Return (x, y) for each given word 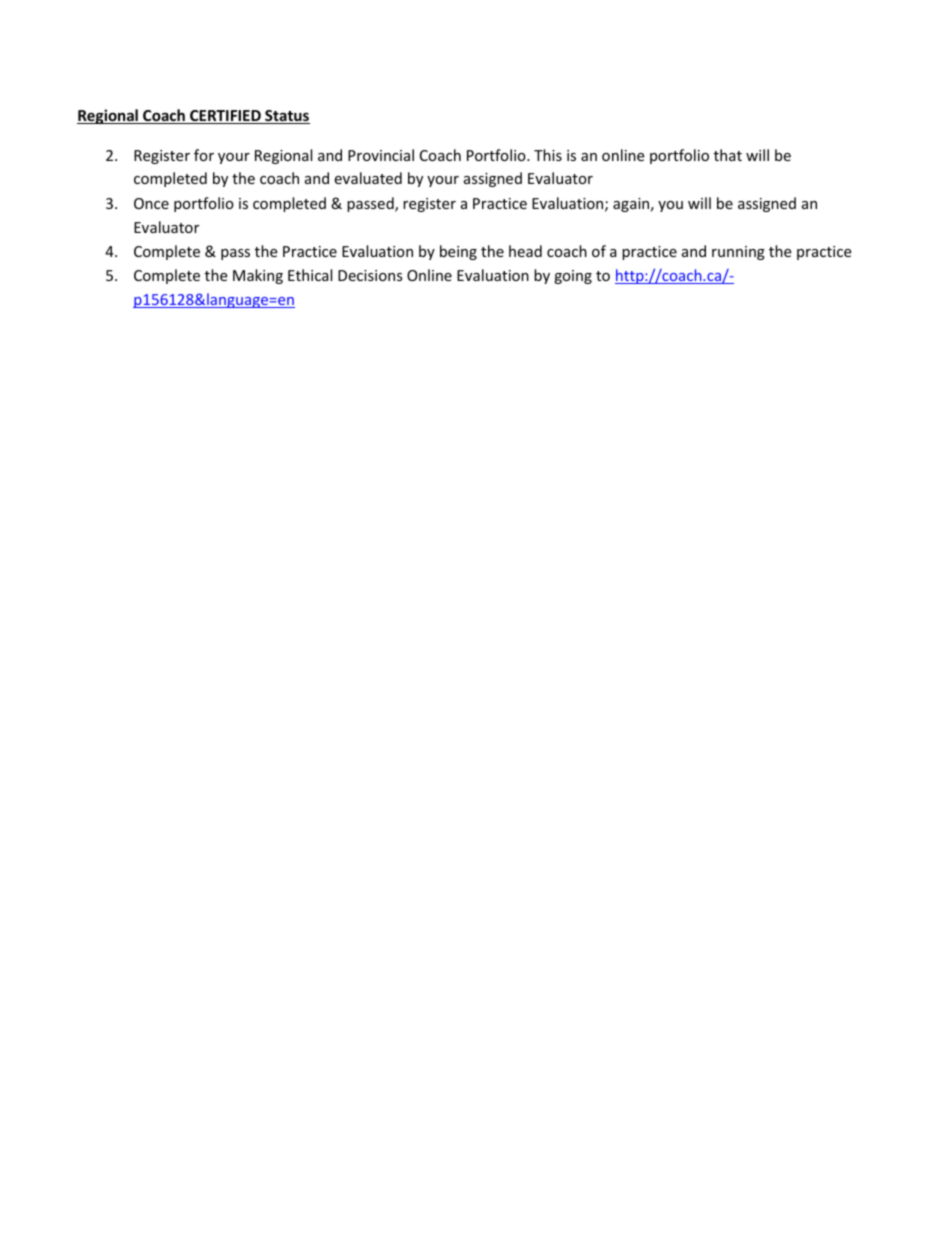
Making (258, 276)
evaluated (368, 178)
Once (151, 203)
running (738, 253)
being (458, 252)
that (728, 155)
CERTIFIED (225, 117)
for (204, 155)
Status (286, 117)
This (548, 155)
